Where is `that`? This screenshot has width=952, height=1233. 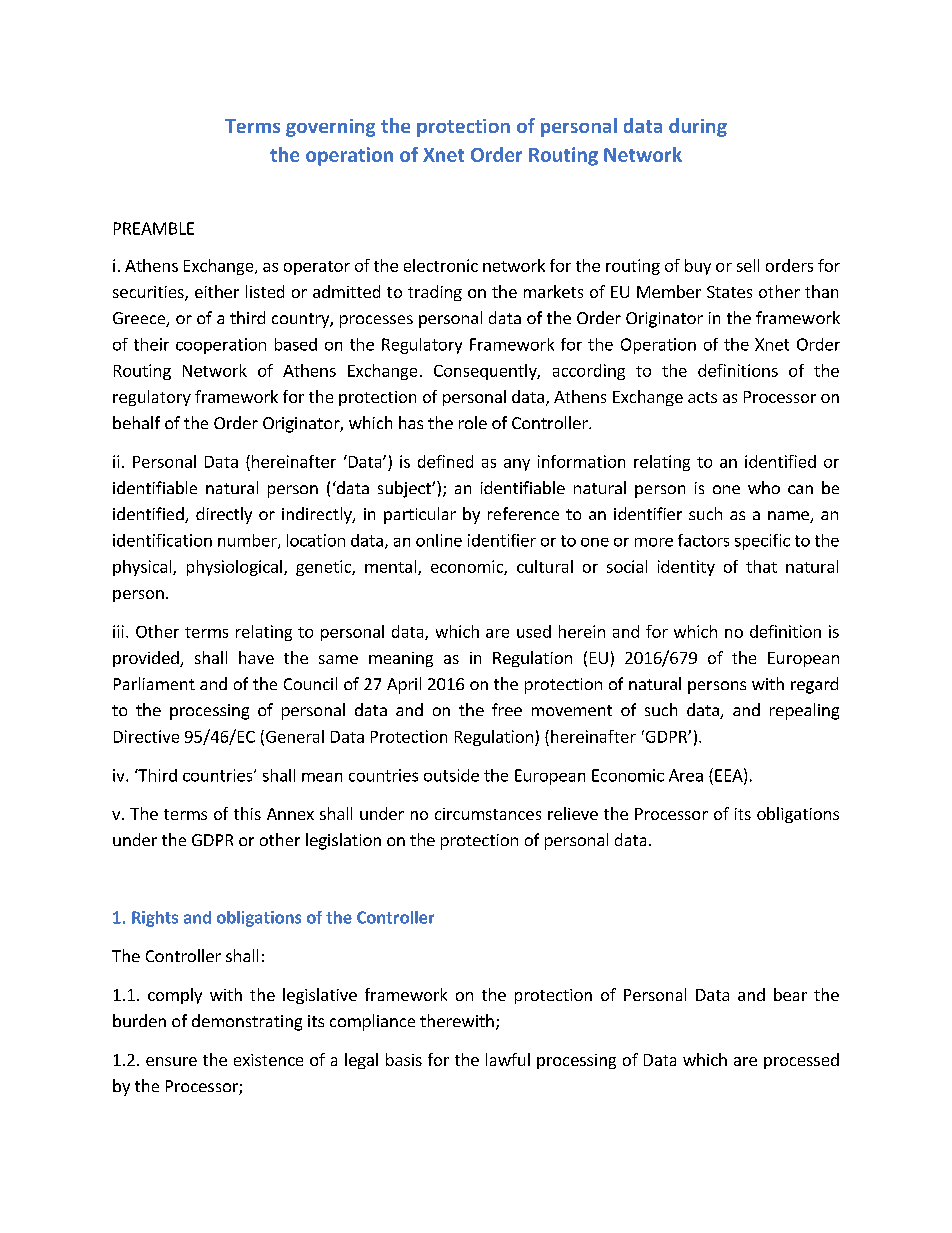 that is located at coordinates (761, 566).
